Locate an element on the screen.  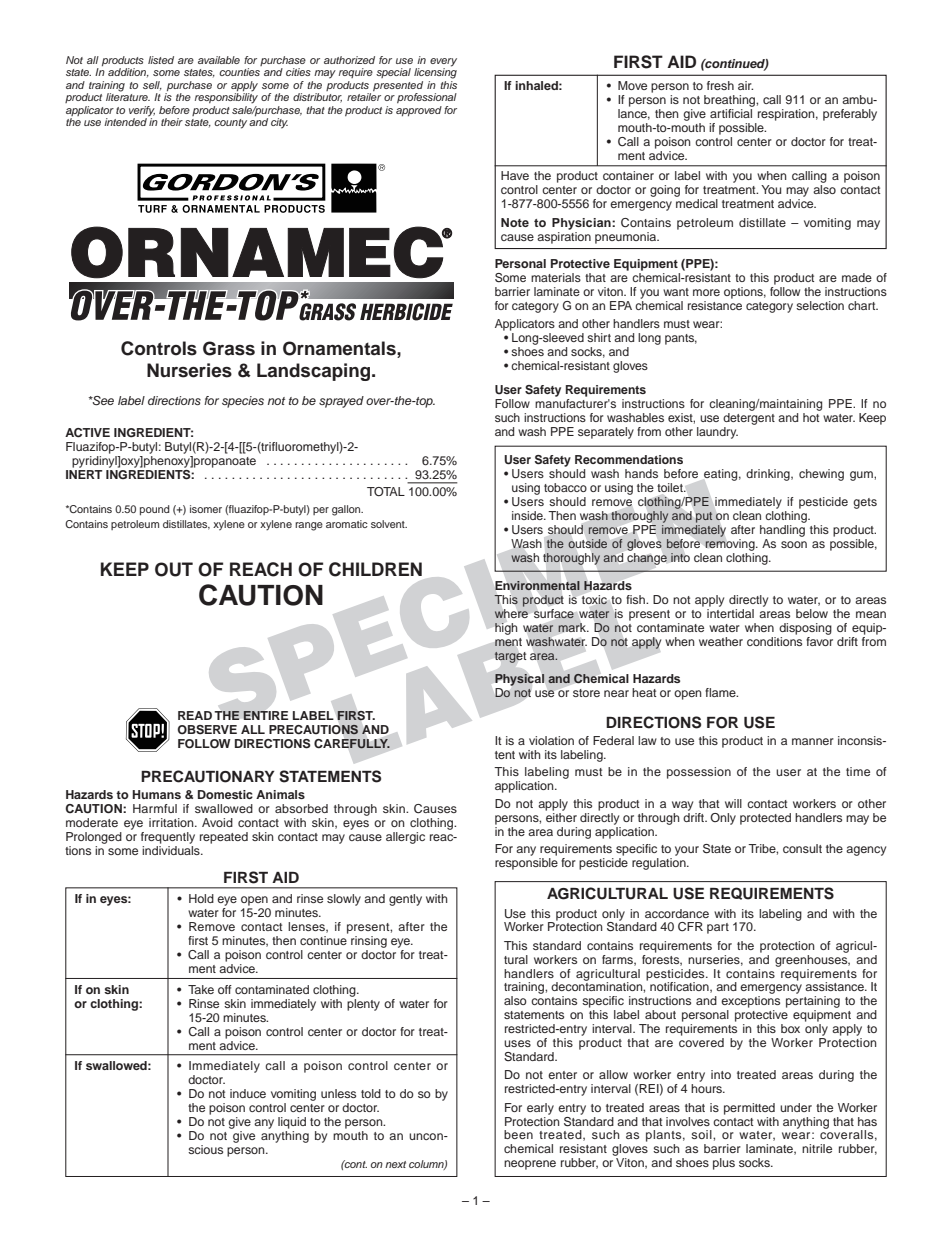
where is located at coordinates (511, 612).
